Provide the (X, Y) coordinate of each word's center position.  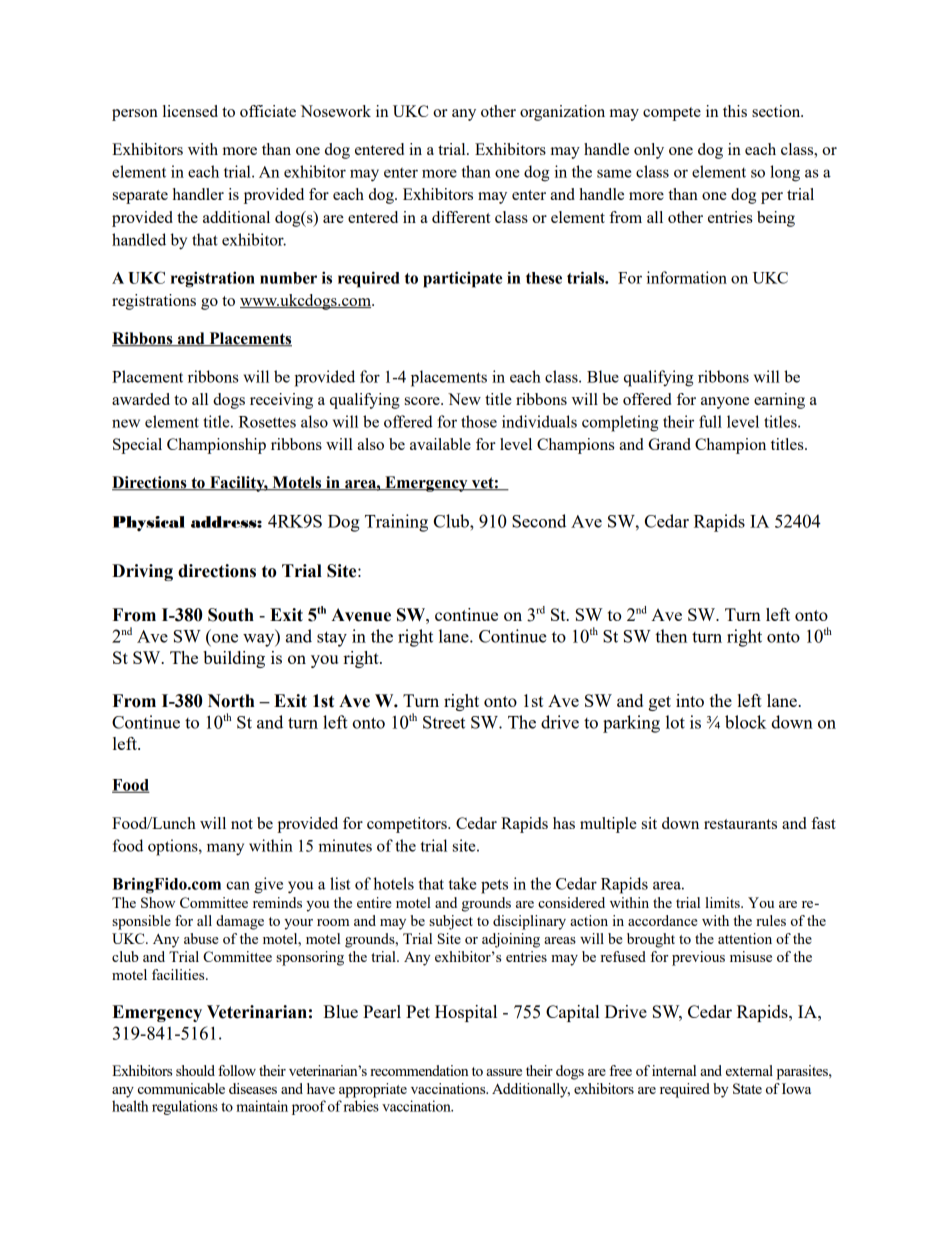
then (671, 636)
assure (504, 1072)
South (231, 615)
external (749, 1070)
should (195, 1070)
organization (562, 113)
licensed (190, 111)
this (735, 111)
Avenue (361, 615)
